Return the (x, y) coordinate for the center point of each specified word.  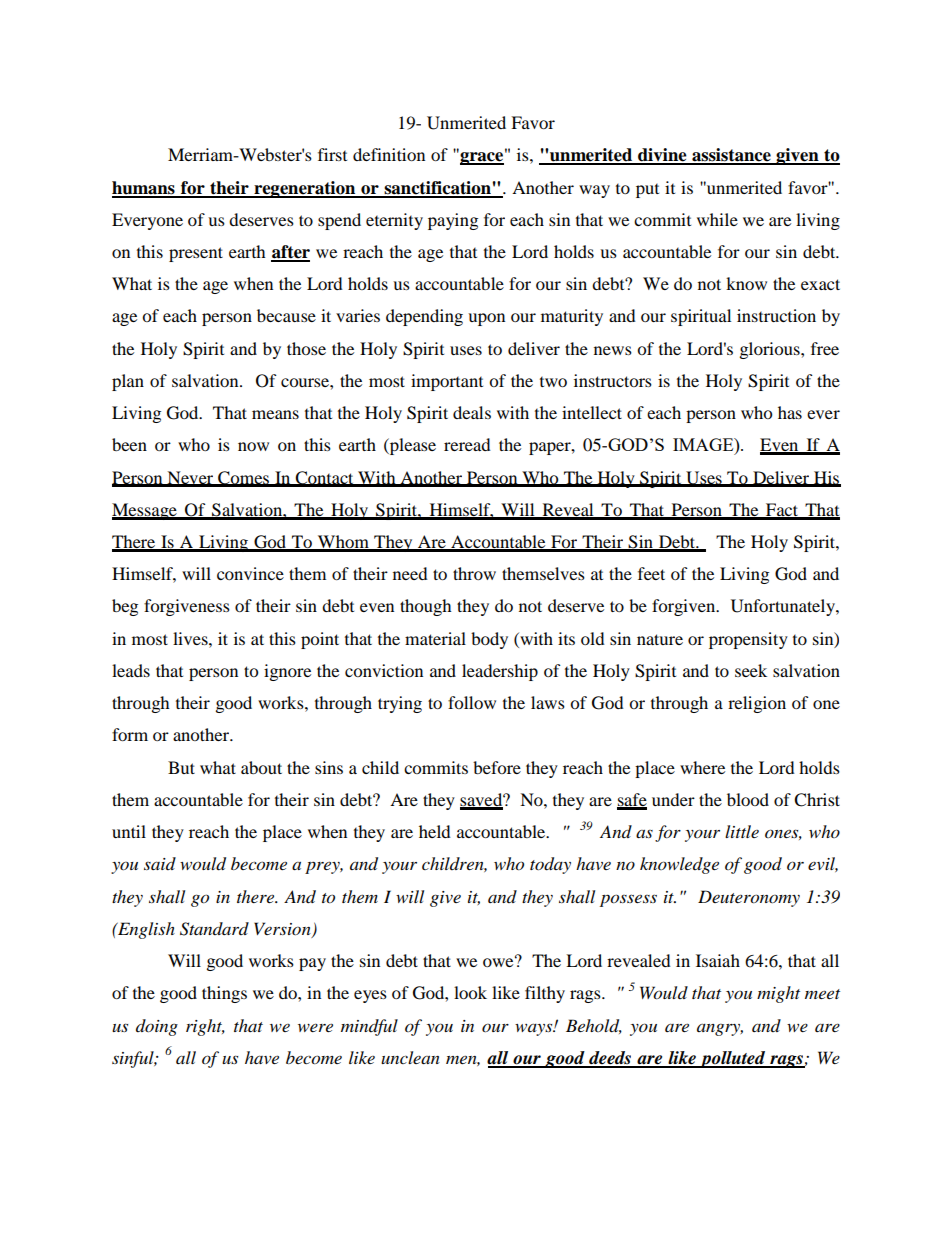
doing (157, 1027)
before (497, 767)
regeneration (305, 189)
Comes (244, 478)
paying (453, 221)
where (702, 767)
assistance (731, 156)
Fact (782, 511)
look (470, 992)
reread (467, 444)
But (181, 767)
